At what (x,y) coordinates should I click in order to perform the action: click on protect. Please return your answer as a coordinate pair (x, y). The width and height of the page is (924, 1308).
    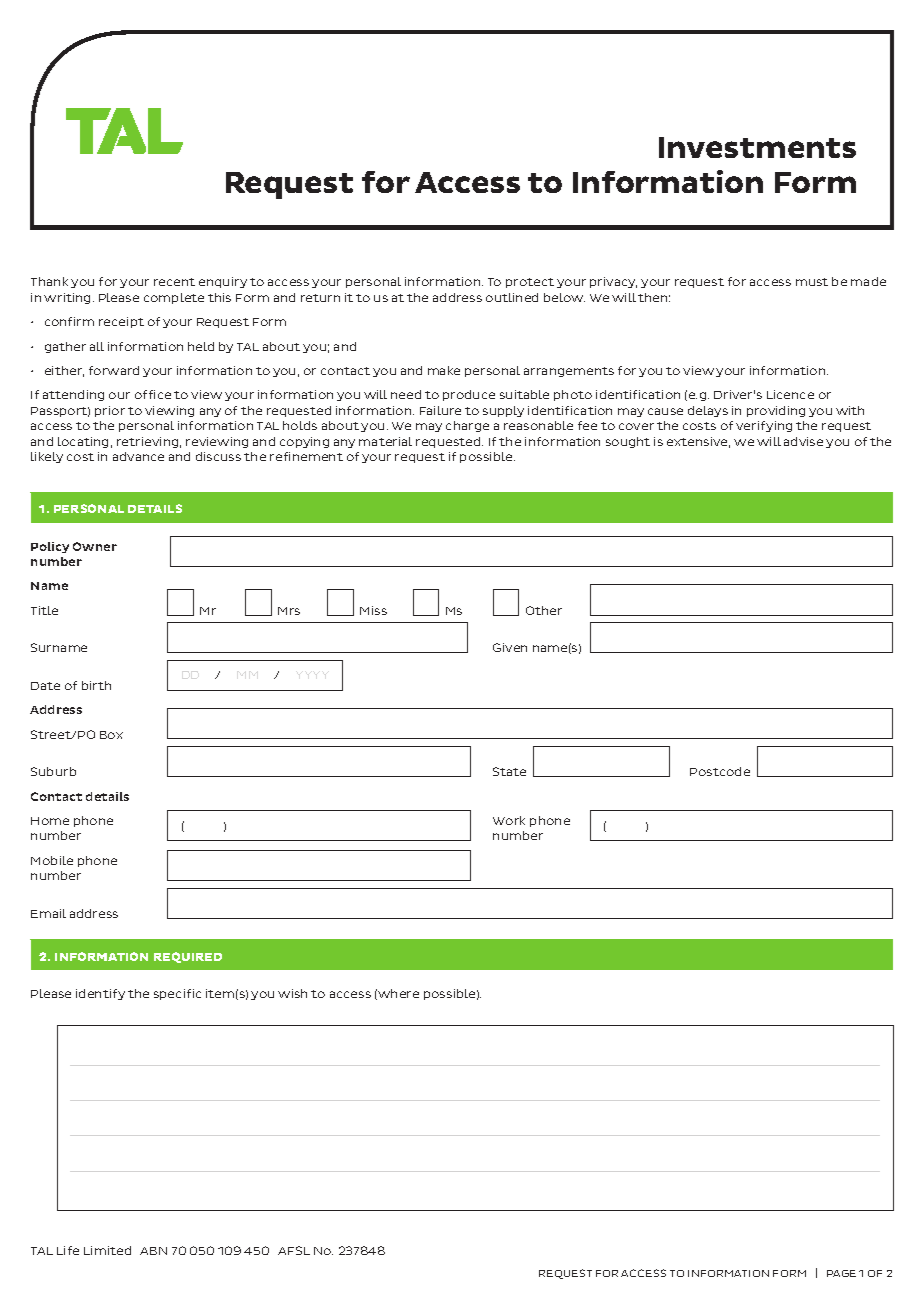
    Looking at the image, I should click on (530, 283).
